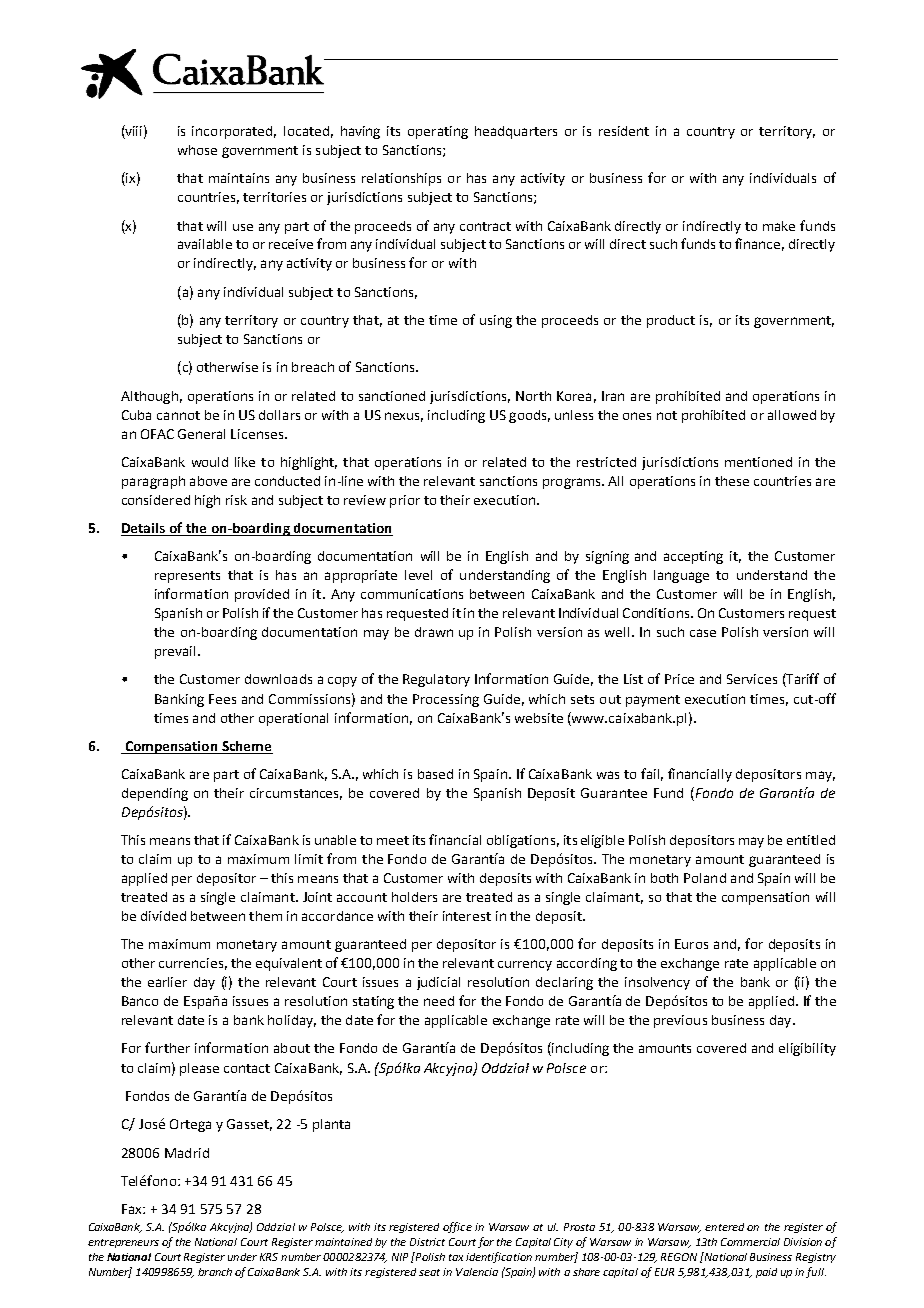  I want to click on divided, so click(163, 916).
